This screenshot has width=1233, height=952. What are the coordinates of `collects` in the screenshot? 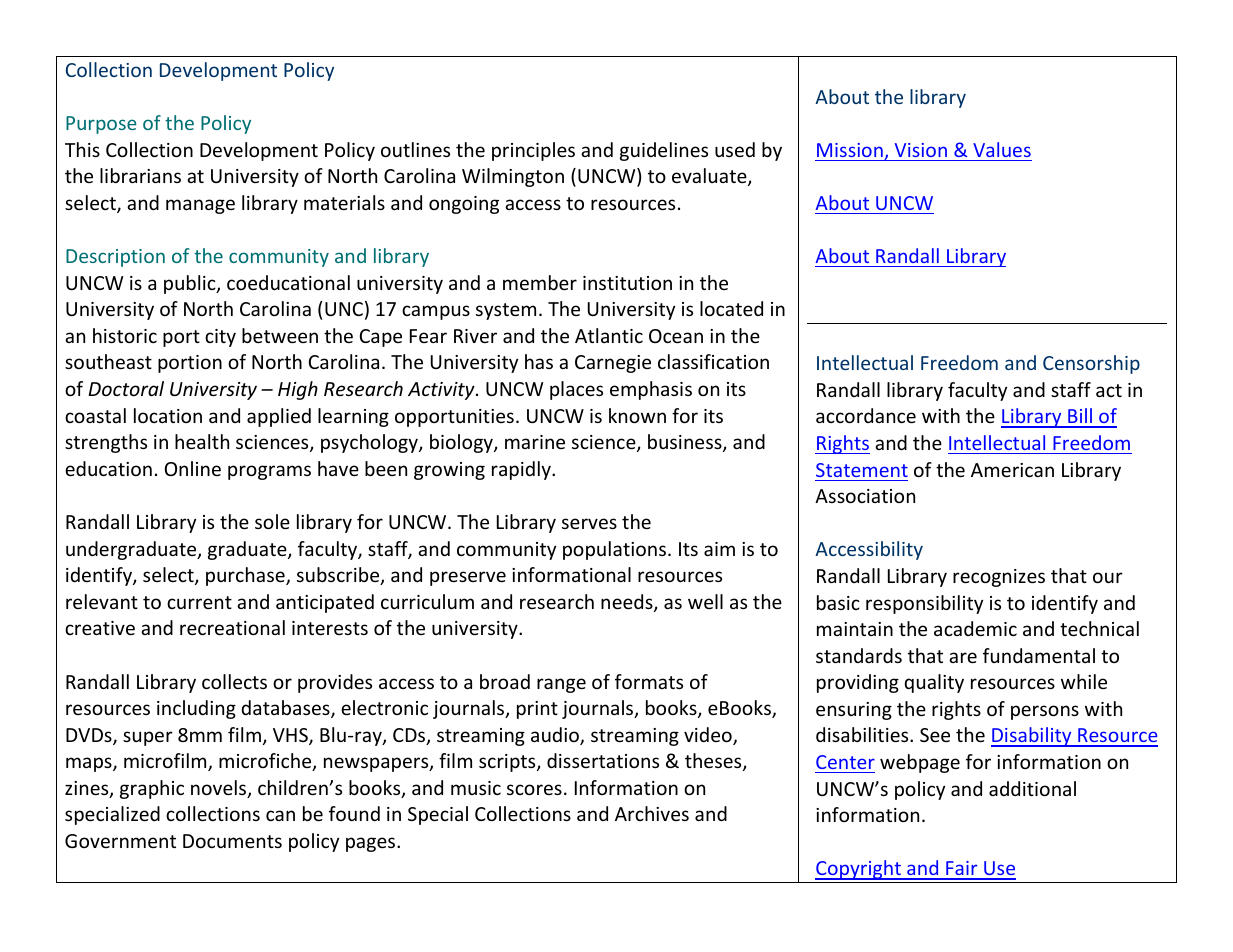 It's located at (234, 681).
